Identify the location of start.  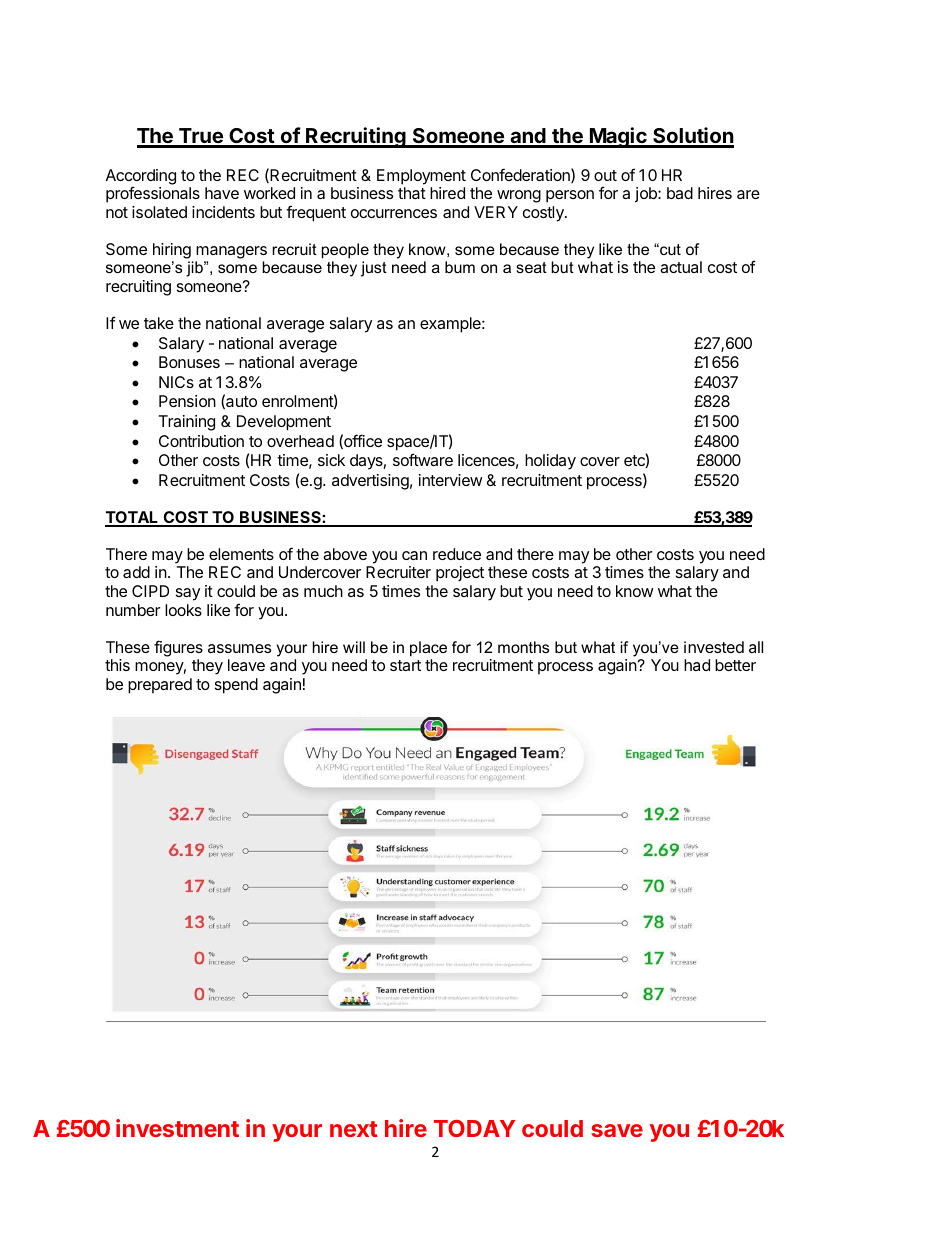
(405, 665).
